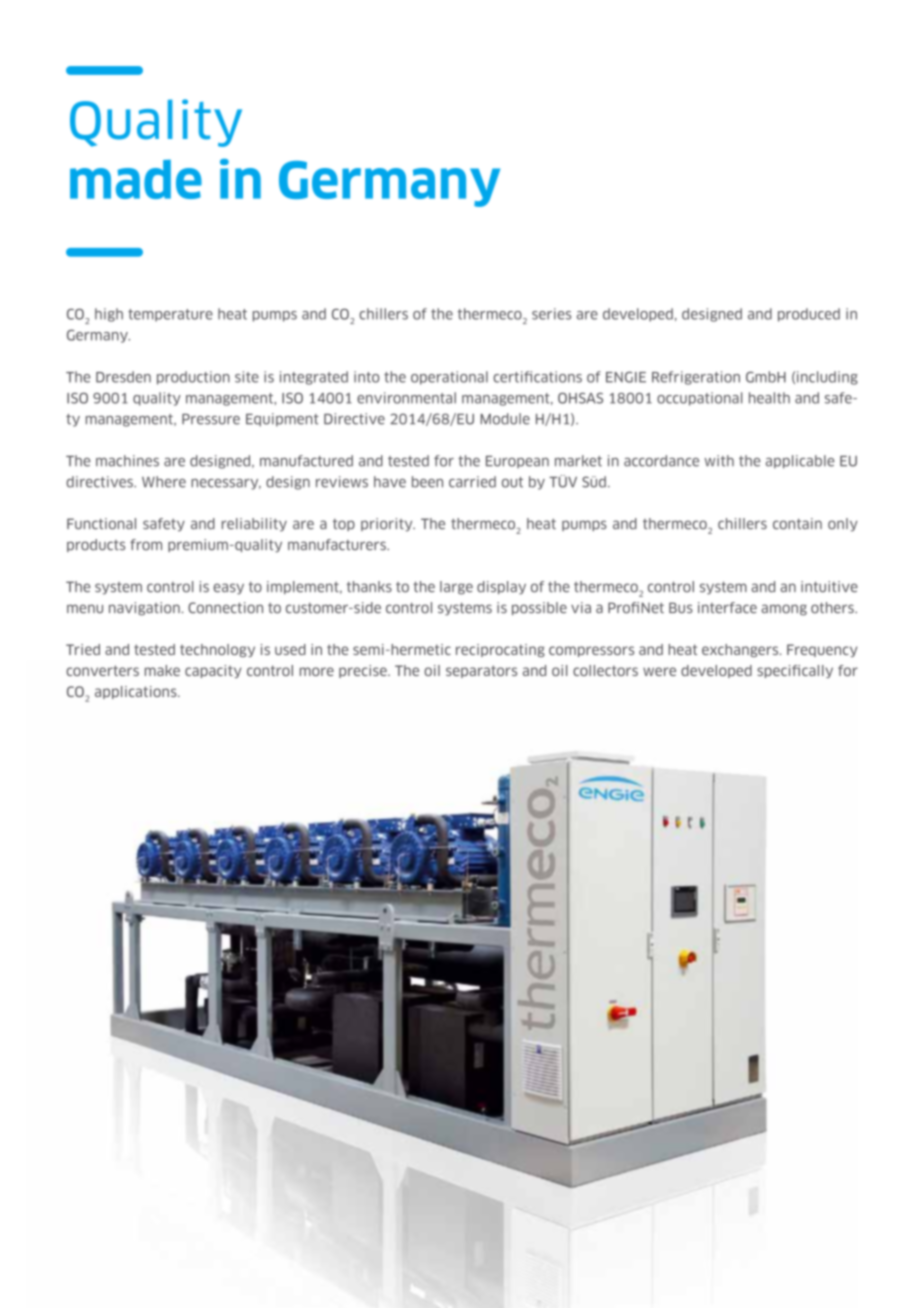 This screenshot has width=924, height=1308. Describe the element at coordinates (809, 315) in the screenshot. I see `produced` at that location.
